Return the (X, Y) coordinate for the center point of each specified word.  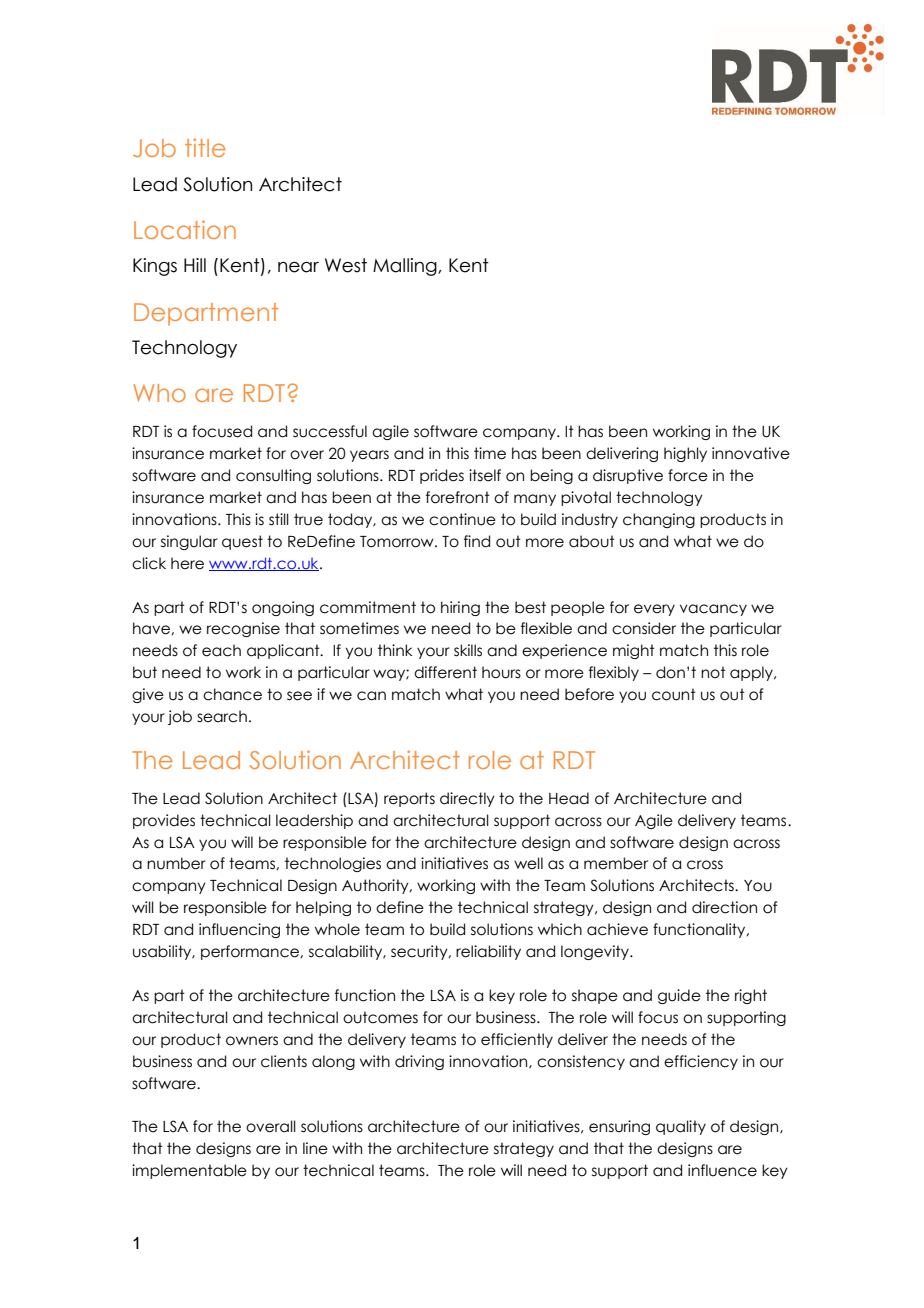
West (346, 265)
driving (419, 1062)
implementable (189, 1171)
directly (467, 799)
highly (685, 454)
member (616, 863)
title (205, 147)
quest (242, 542)
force (688, 475)
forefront (458, 497)
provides (164, 821)
